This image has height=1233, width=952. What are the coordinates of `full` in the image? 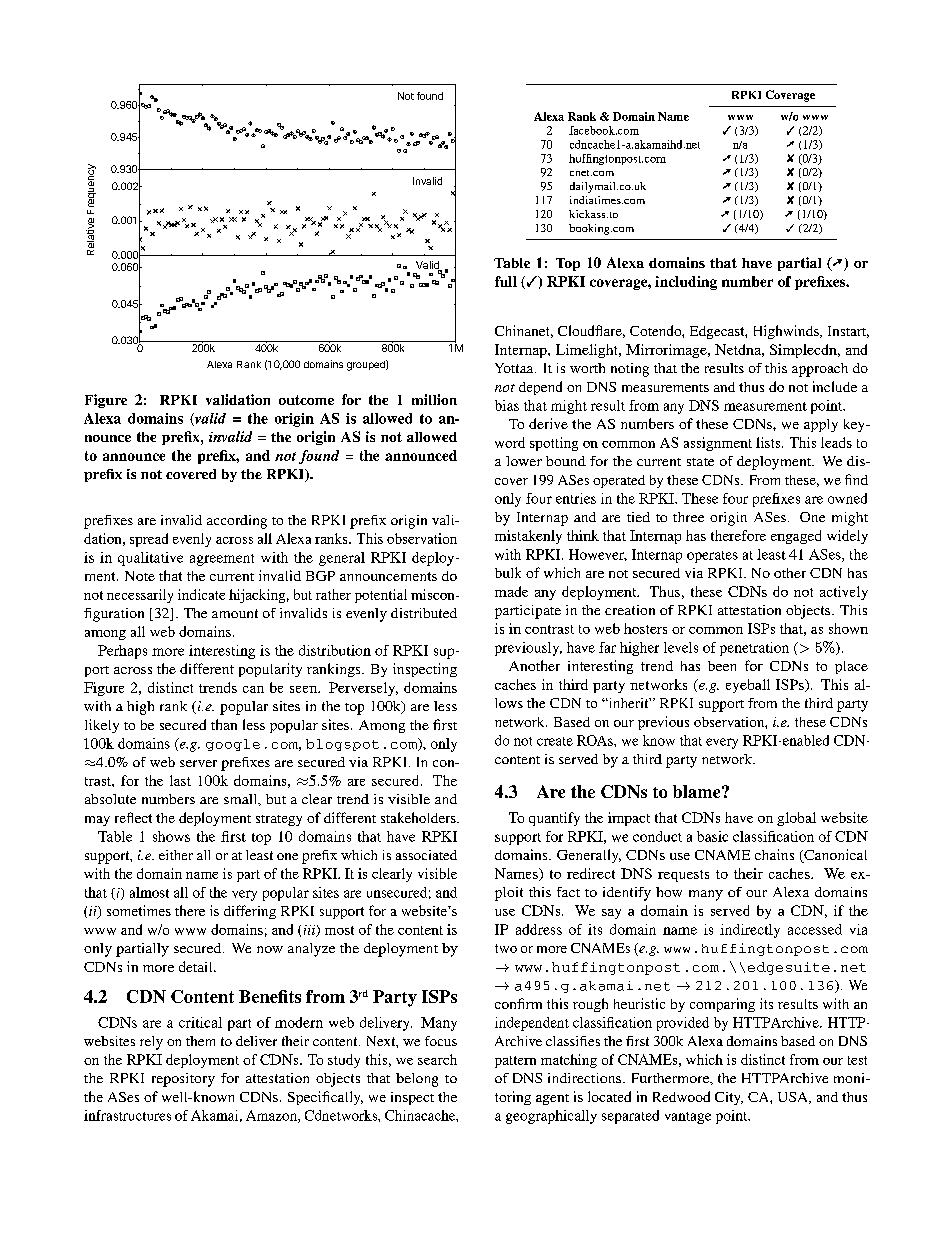 It's located at (506, 281).
